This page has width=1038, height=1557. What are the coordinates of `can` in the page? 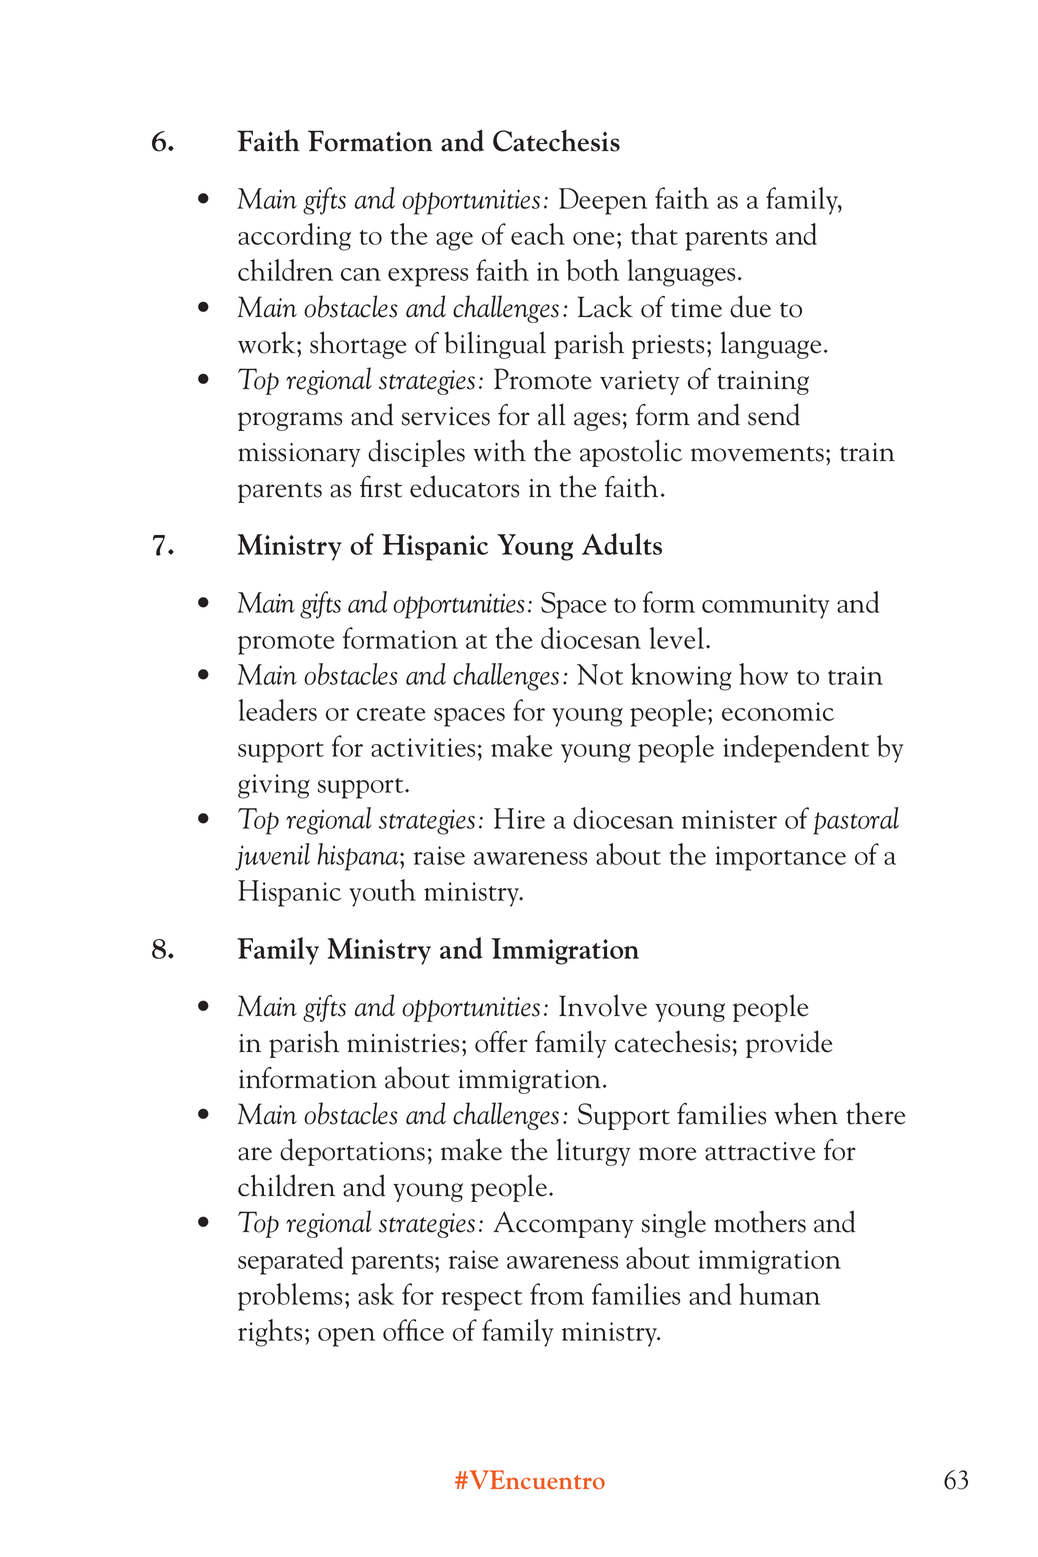 It's located at (361, 274).
